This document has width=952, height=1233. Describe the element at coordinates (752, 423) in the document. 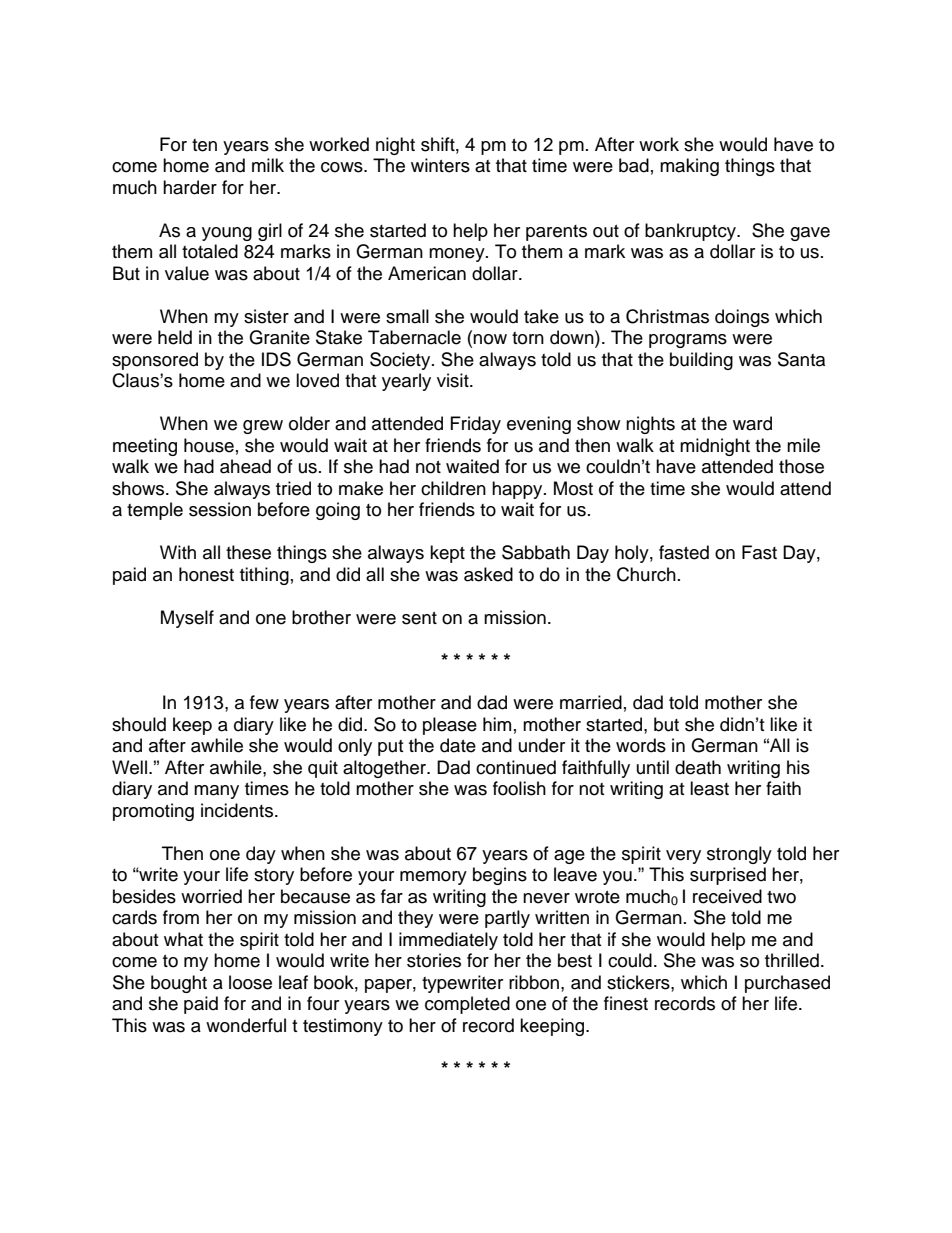

I see `ward` at that location.
